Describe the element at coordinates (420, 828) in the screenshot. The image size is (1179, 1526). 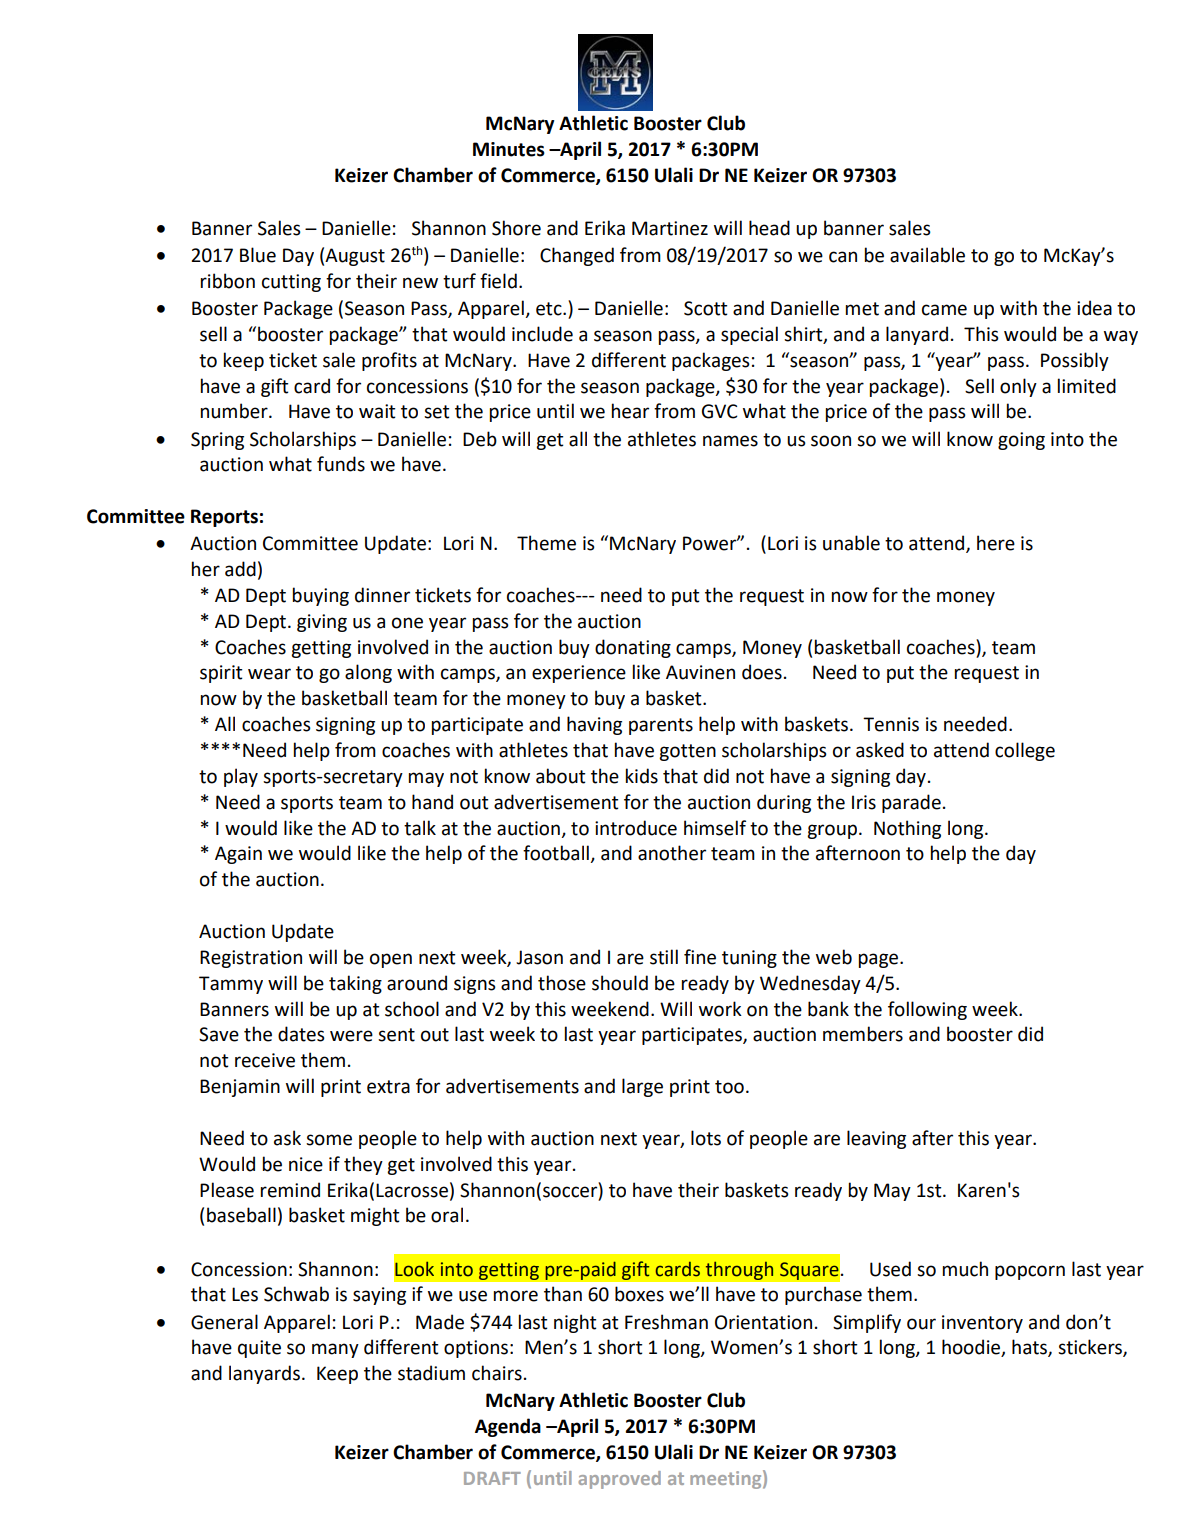
I see `talk` at that location.
